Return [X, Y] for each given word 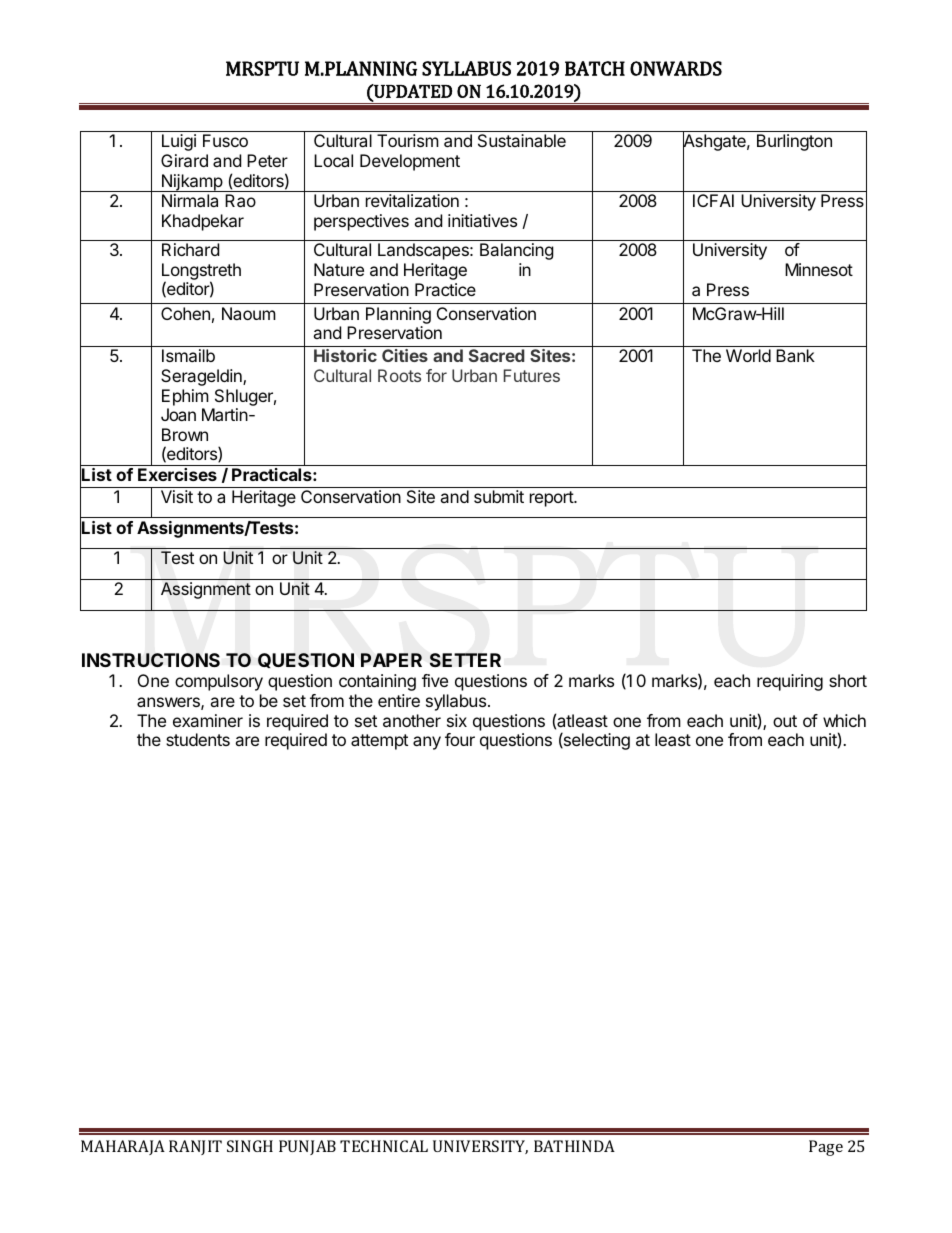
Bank [795, 355]
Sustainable [522, 140]
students [198, 739]
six [457, 720]
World [748, 355]
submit [499, 496]
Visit [177, 496]
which [844, 720]
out [785, 721]
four [460, 739]
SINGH [250, 1146]
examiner [208, 720]
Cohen [185, 313]
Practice [445, 289]
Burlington [794, 142]
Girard [184, 160]
